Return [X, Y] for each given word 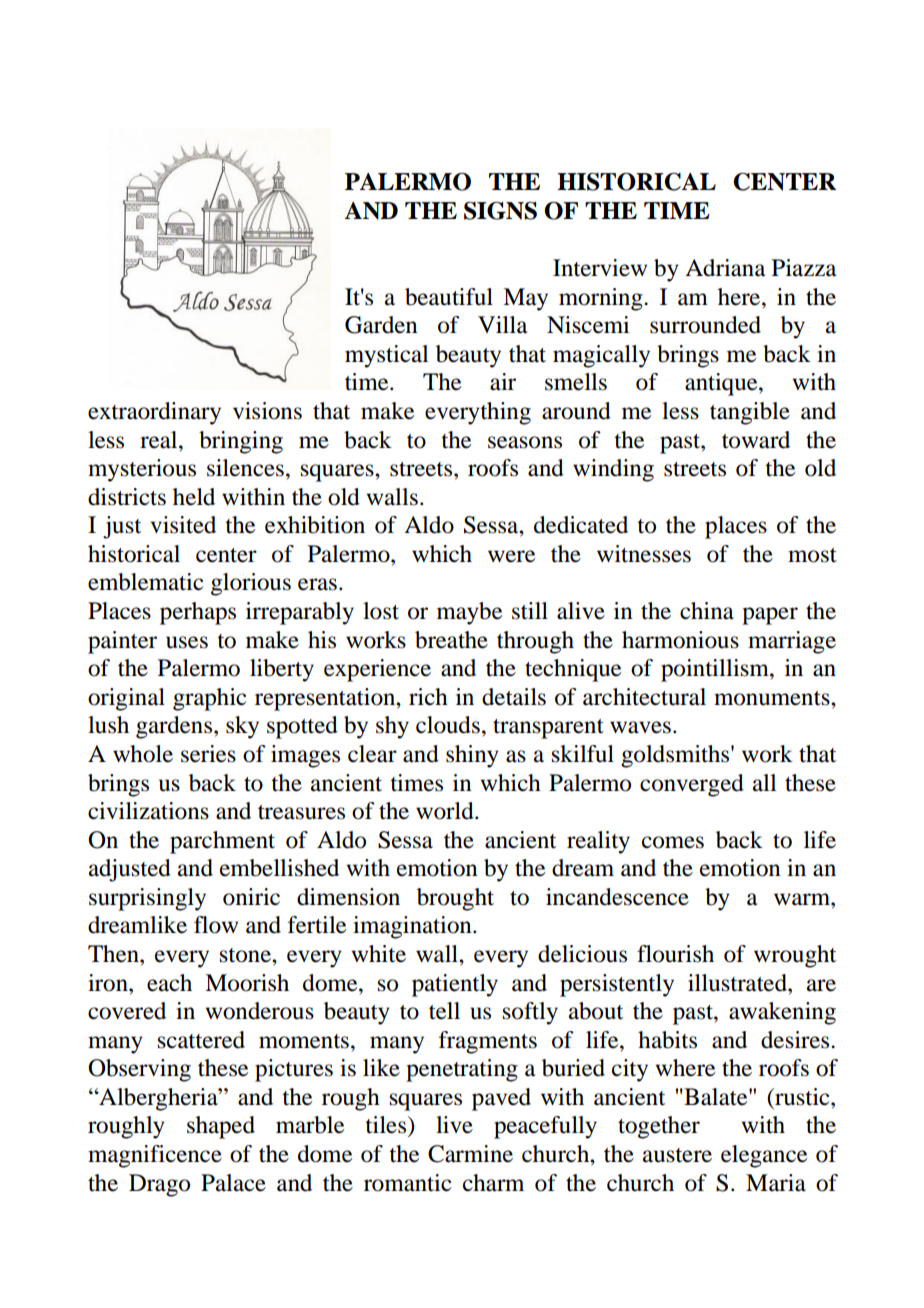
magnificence [155, 1156]
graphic [209, 699]
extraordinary [154, 413]
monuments [773, 698]
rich [428, 697]
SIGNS [500, 210]
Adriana [725, 268]
